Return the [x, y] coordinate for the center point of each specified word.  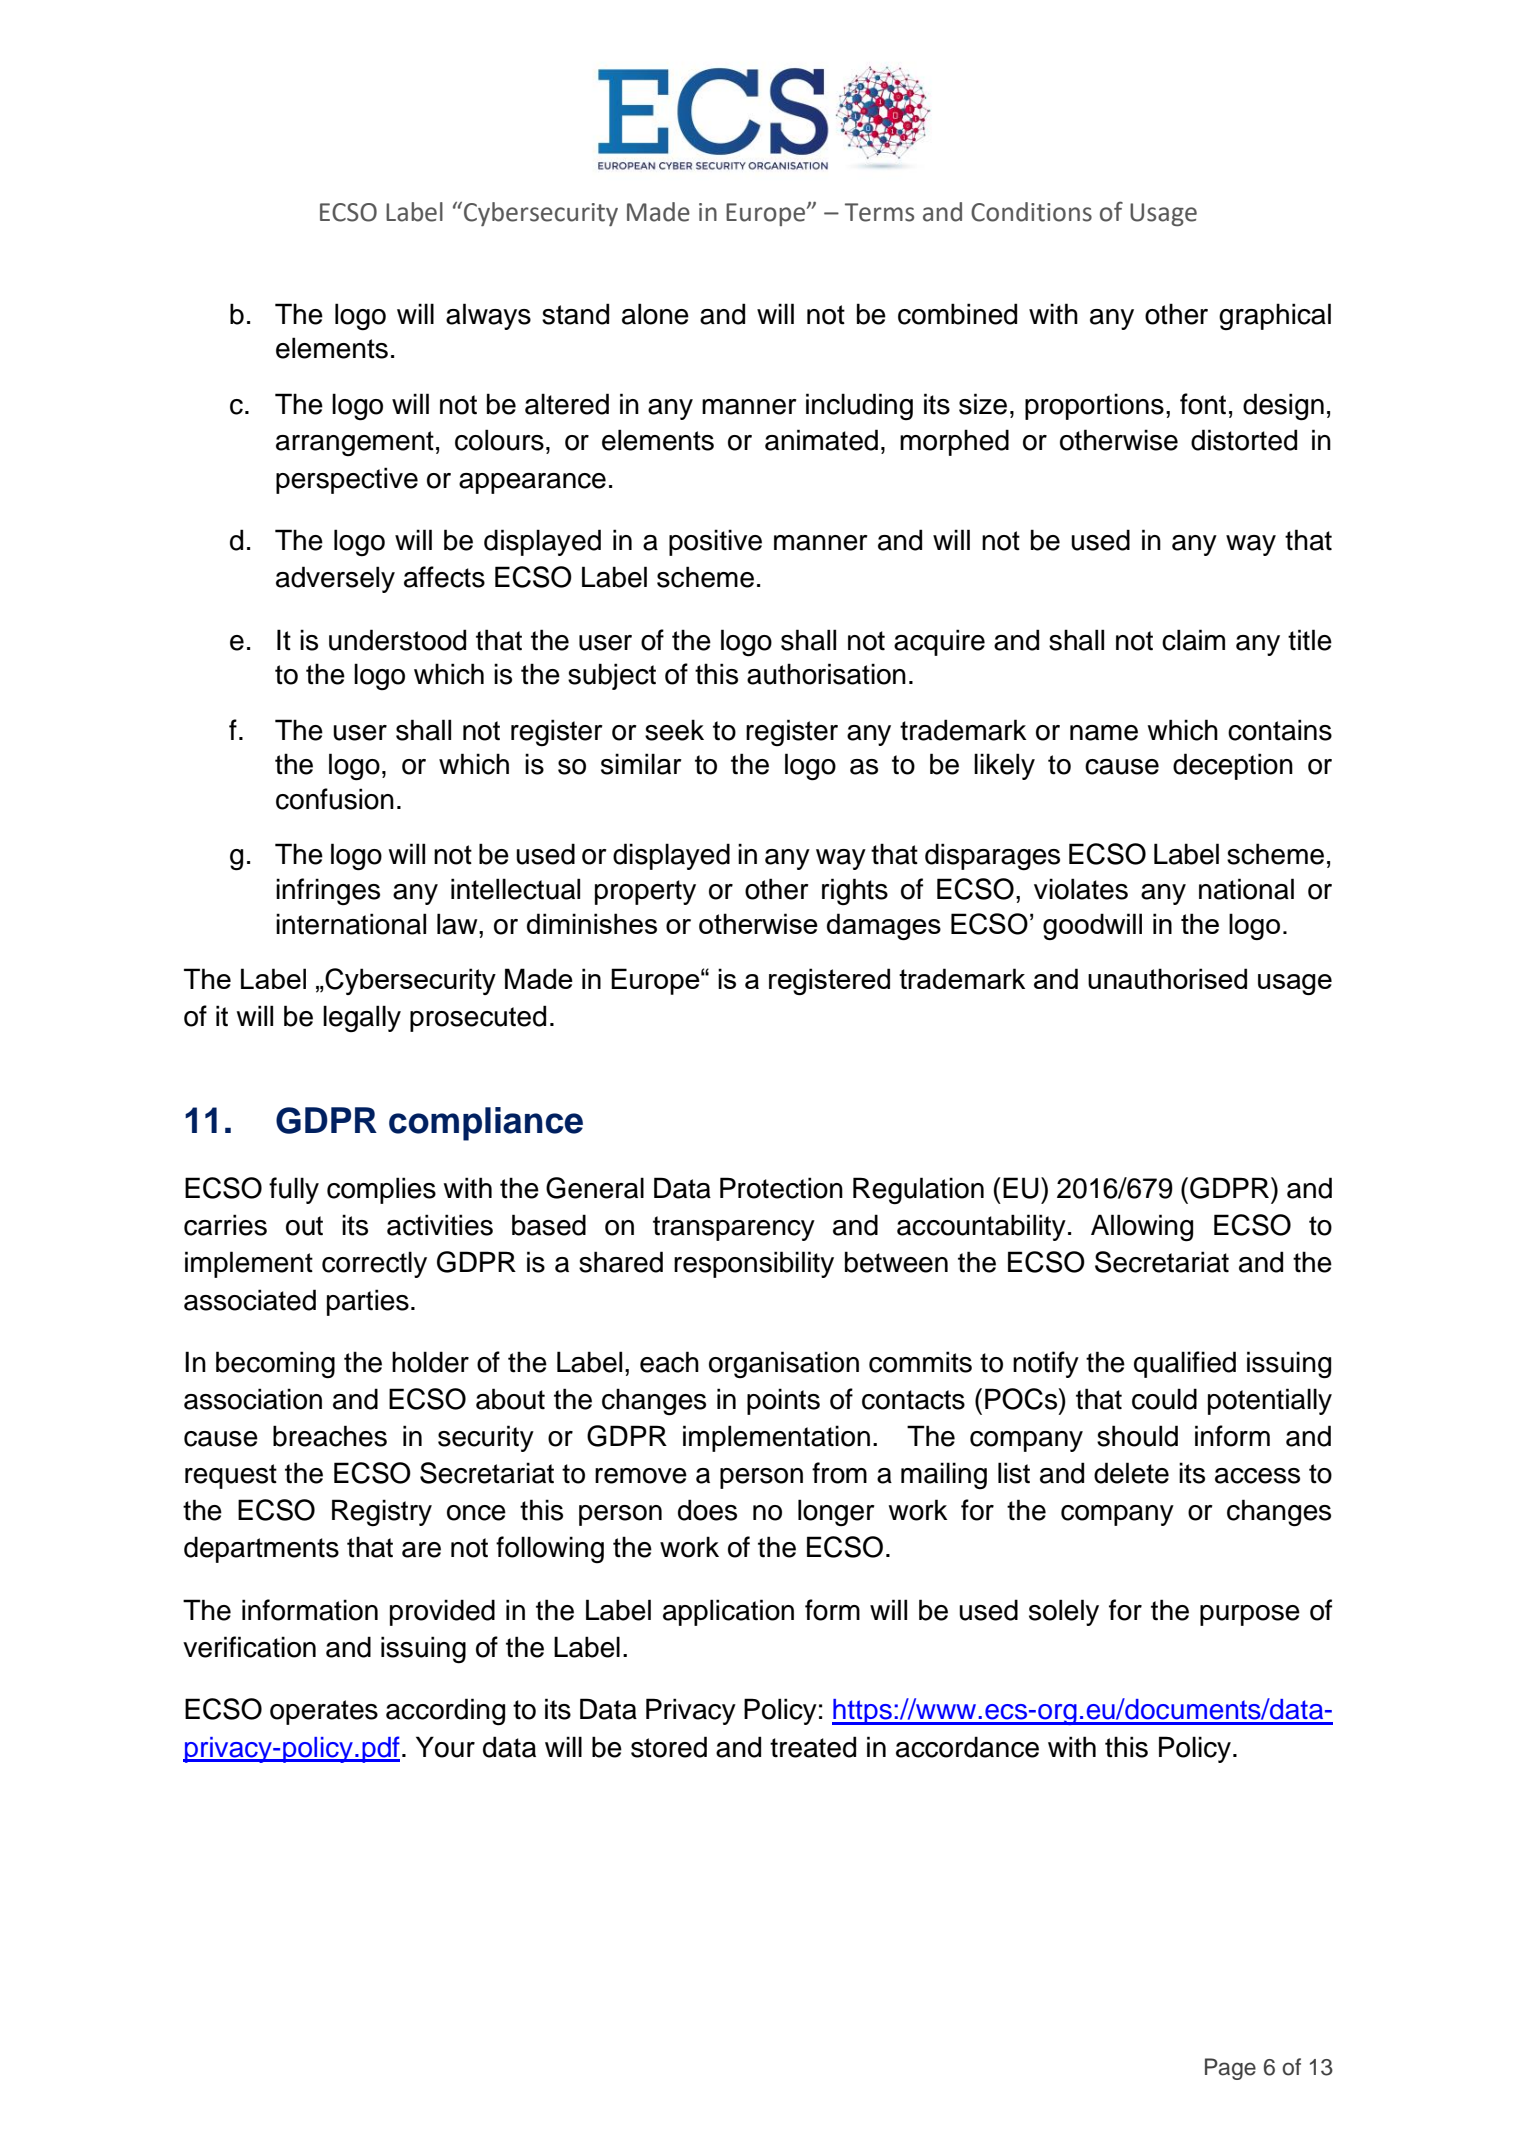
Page [1230, 2069]
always [488, 316]
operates [324, 1712]
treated [813, 1747]
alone [655, 314]
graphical [1275, 316]
